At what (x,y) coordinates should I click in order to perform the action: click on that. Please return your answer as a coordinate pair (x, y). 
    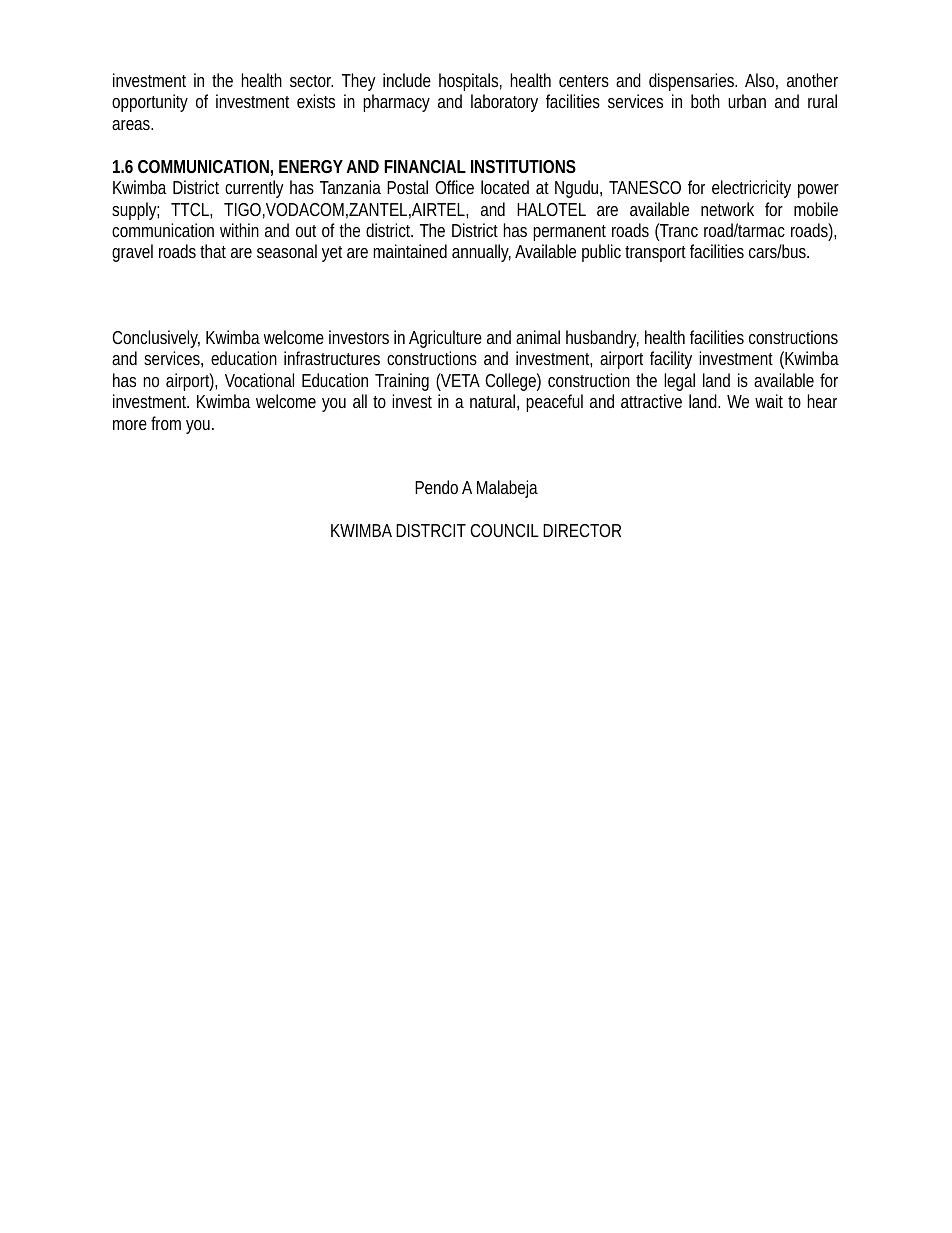
    Looking at the image, I should click on (213, 251).
